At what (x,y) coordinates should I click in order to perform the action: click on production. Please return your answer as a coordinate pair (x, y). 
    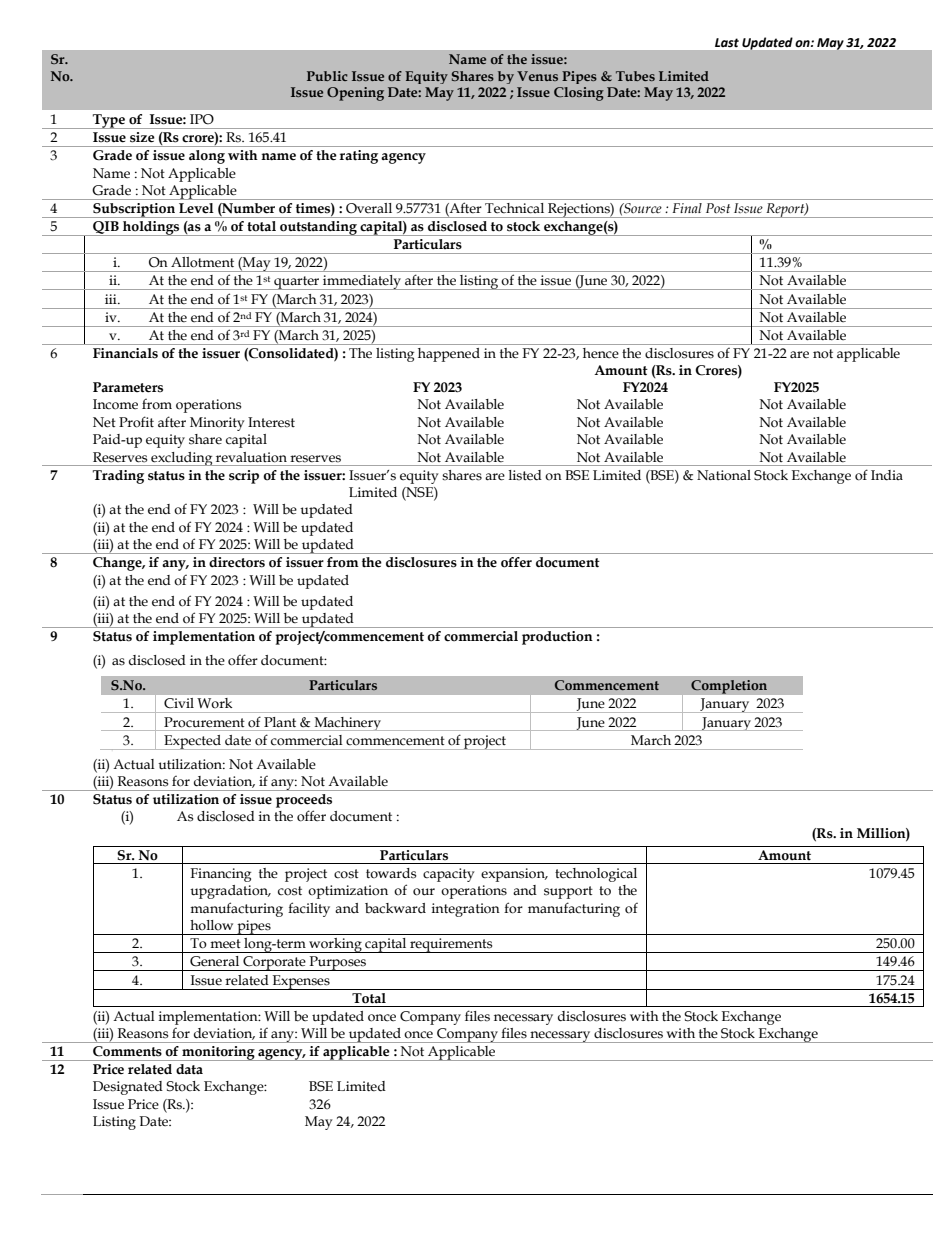
    Looking at the image, I should click on (557, 638).
